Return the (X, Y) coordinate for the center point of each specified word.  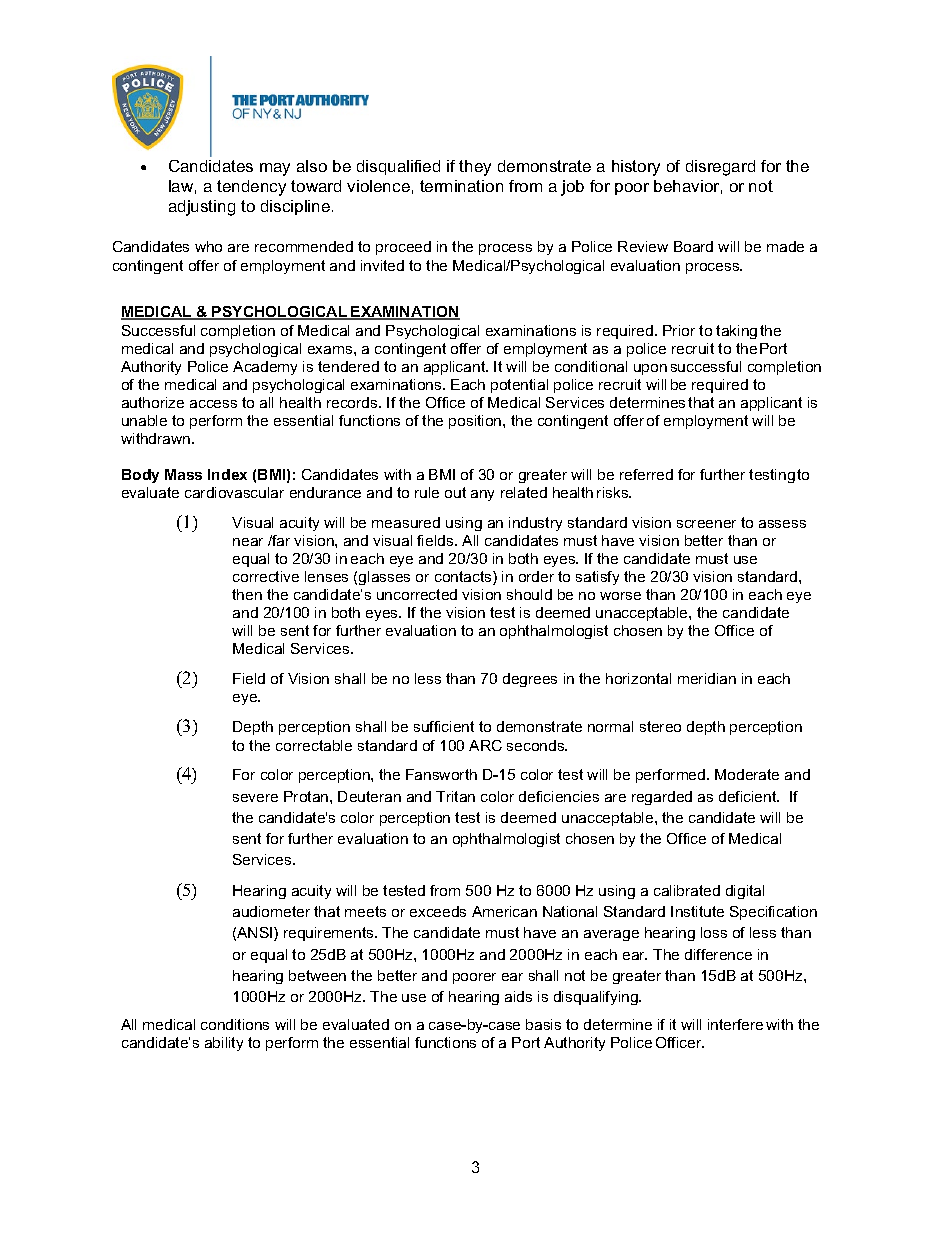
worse (620, 596)
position (476, 422)
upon (650, 369)
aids (518, 996)
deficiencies (559, 796)
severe (255, 798)
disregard (720, 168)
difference (718, 954)
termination (461, 186)
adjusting (202, 208)
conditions (235, 1024)
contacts (464, 578)
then (247, 594)
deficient (749, 796)
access (213, 404)
